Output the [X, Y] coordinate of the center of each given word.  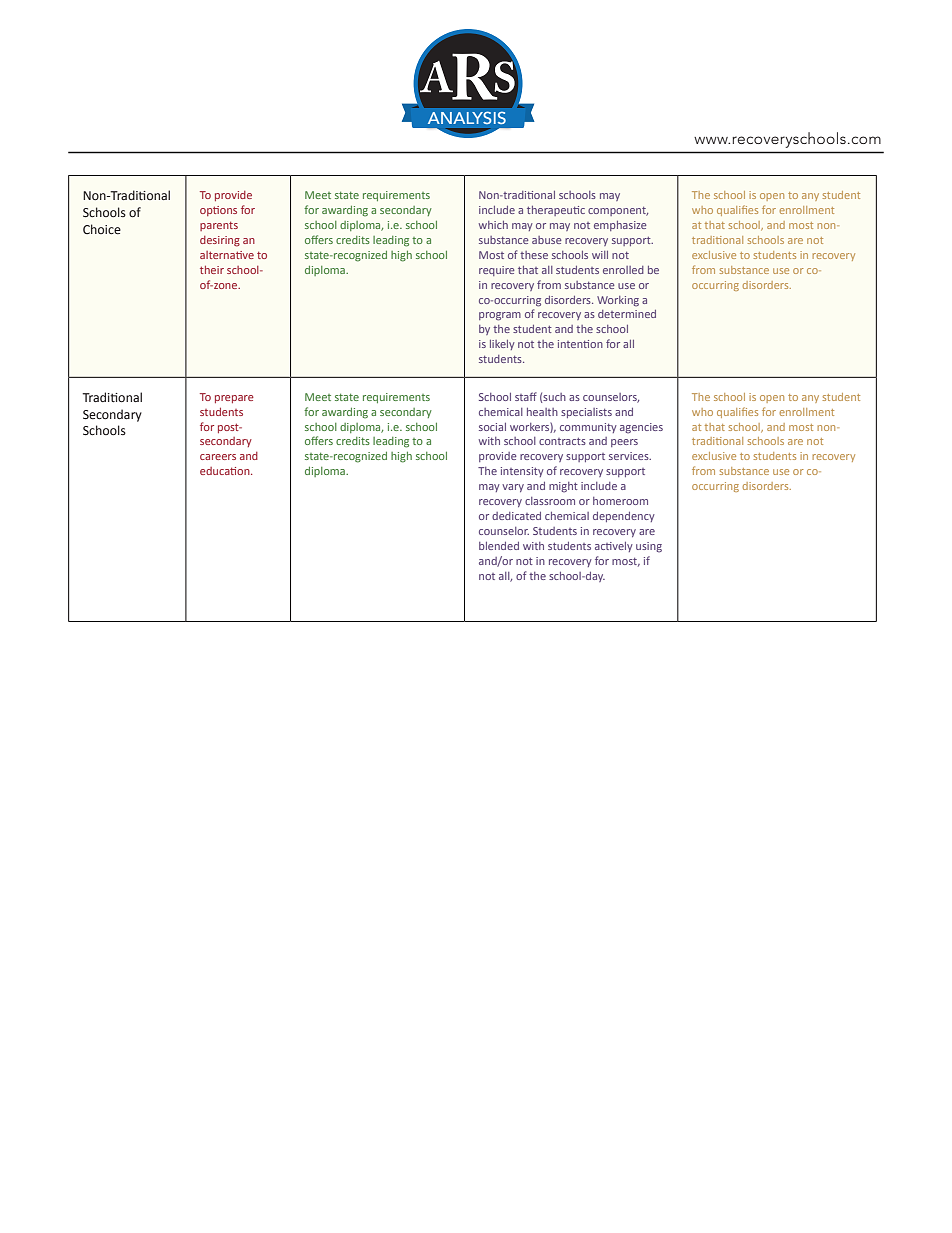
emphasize [620, 226]
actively [614, 547]
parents [219, 226]
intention [580, 344]
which [493, 225]
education [226, 471]
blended [499, 546]
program [500, 316]
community [588, 428]
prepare [234, 399]
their [212, 270]
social [492, 427]
